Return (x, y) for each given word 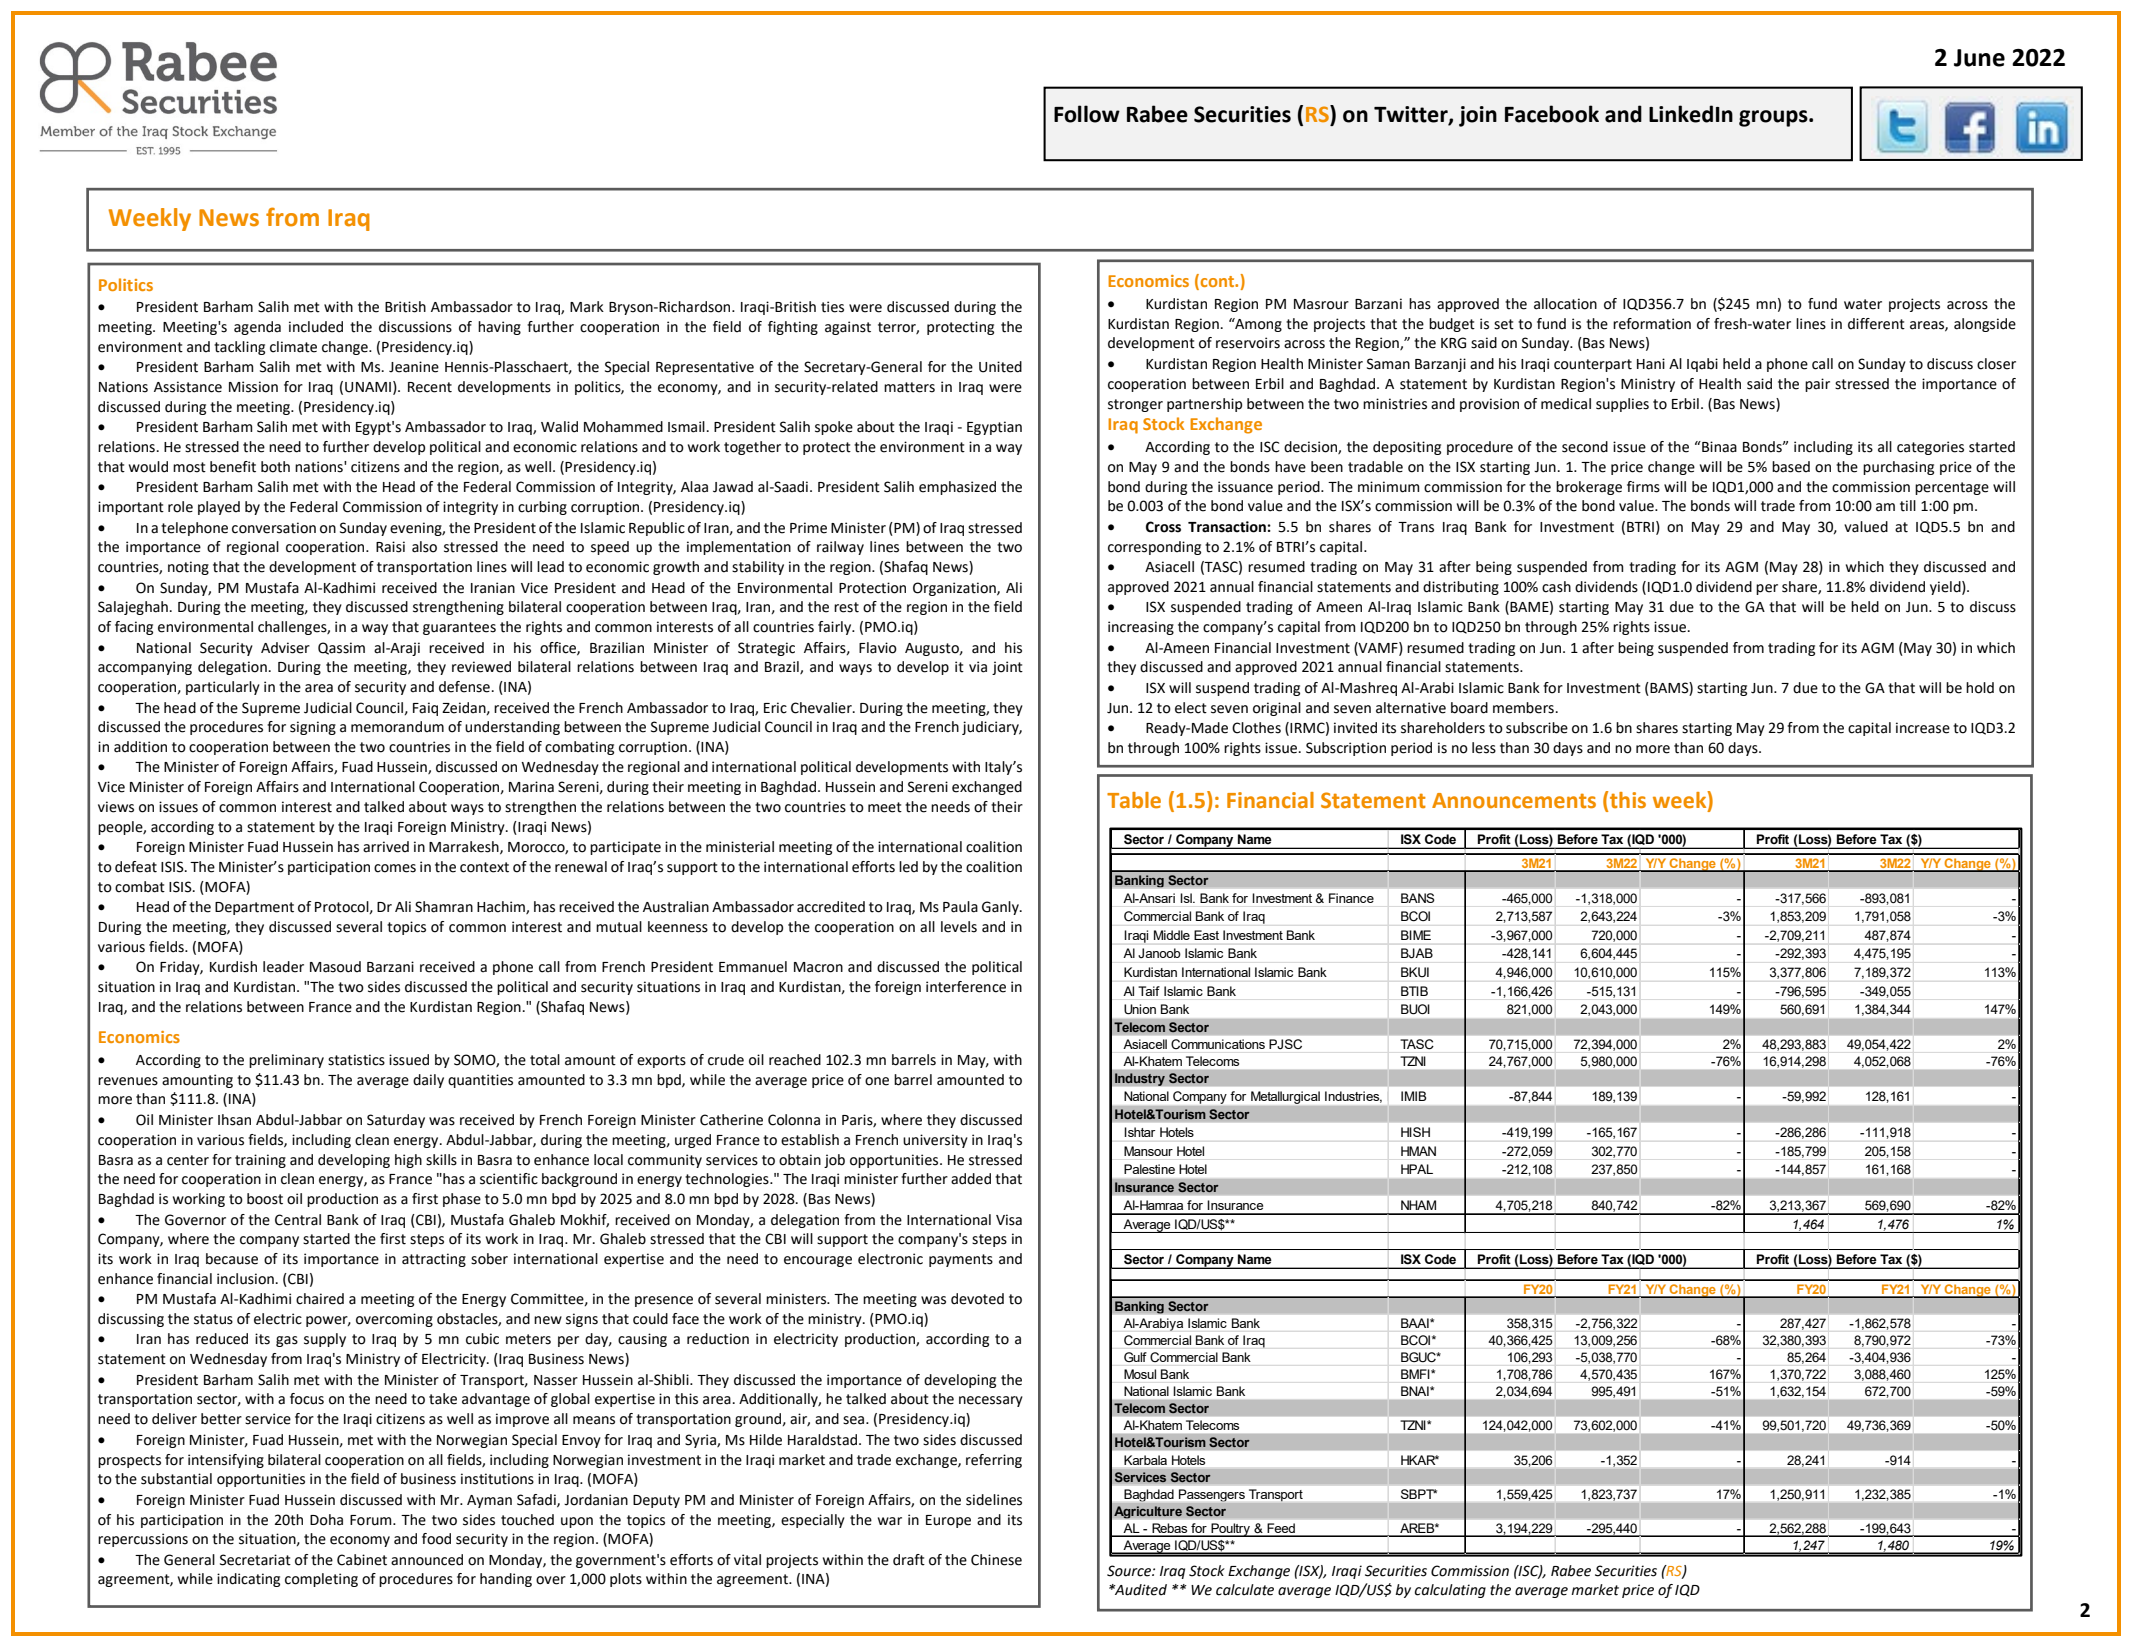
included (316, 327)
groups (1774, 118)
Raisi (390, 547)
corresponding (1154, 548)
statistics (356, 1060)
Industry (1140, 1079)
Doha (326, 1520)
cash (1556, 587)
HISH (1415, 1132)
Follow (1087, 114)
